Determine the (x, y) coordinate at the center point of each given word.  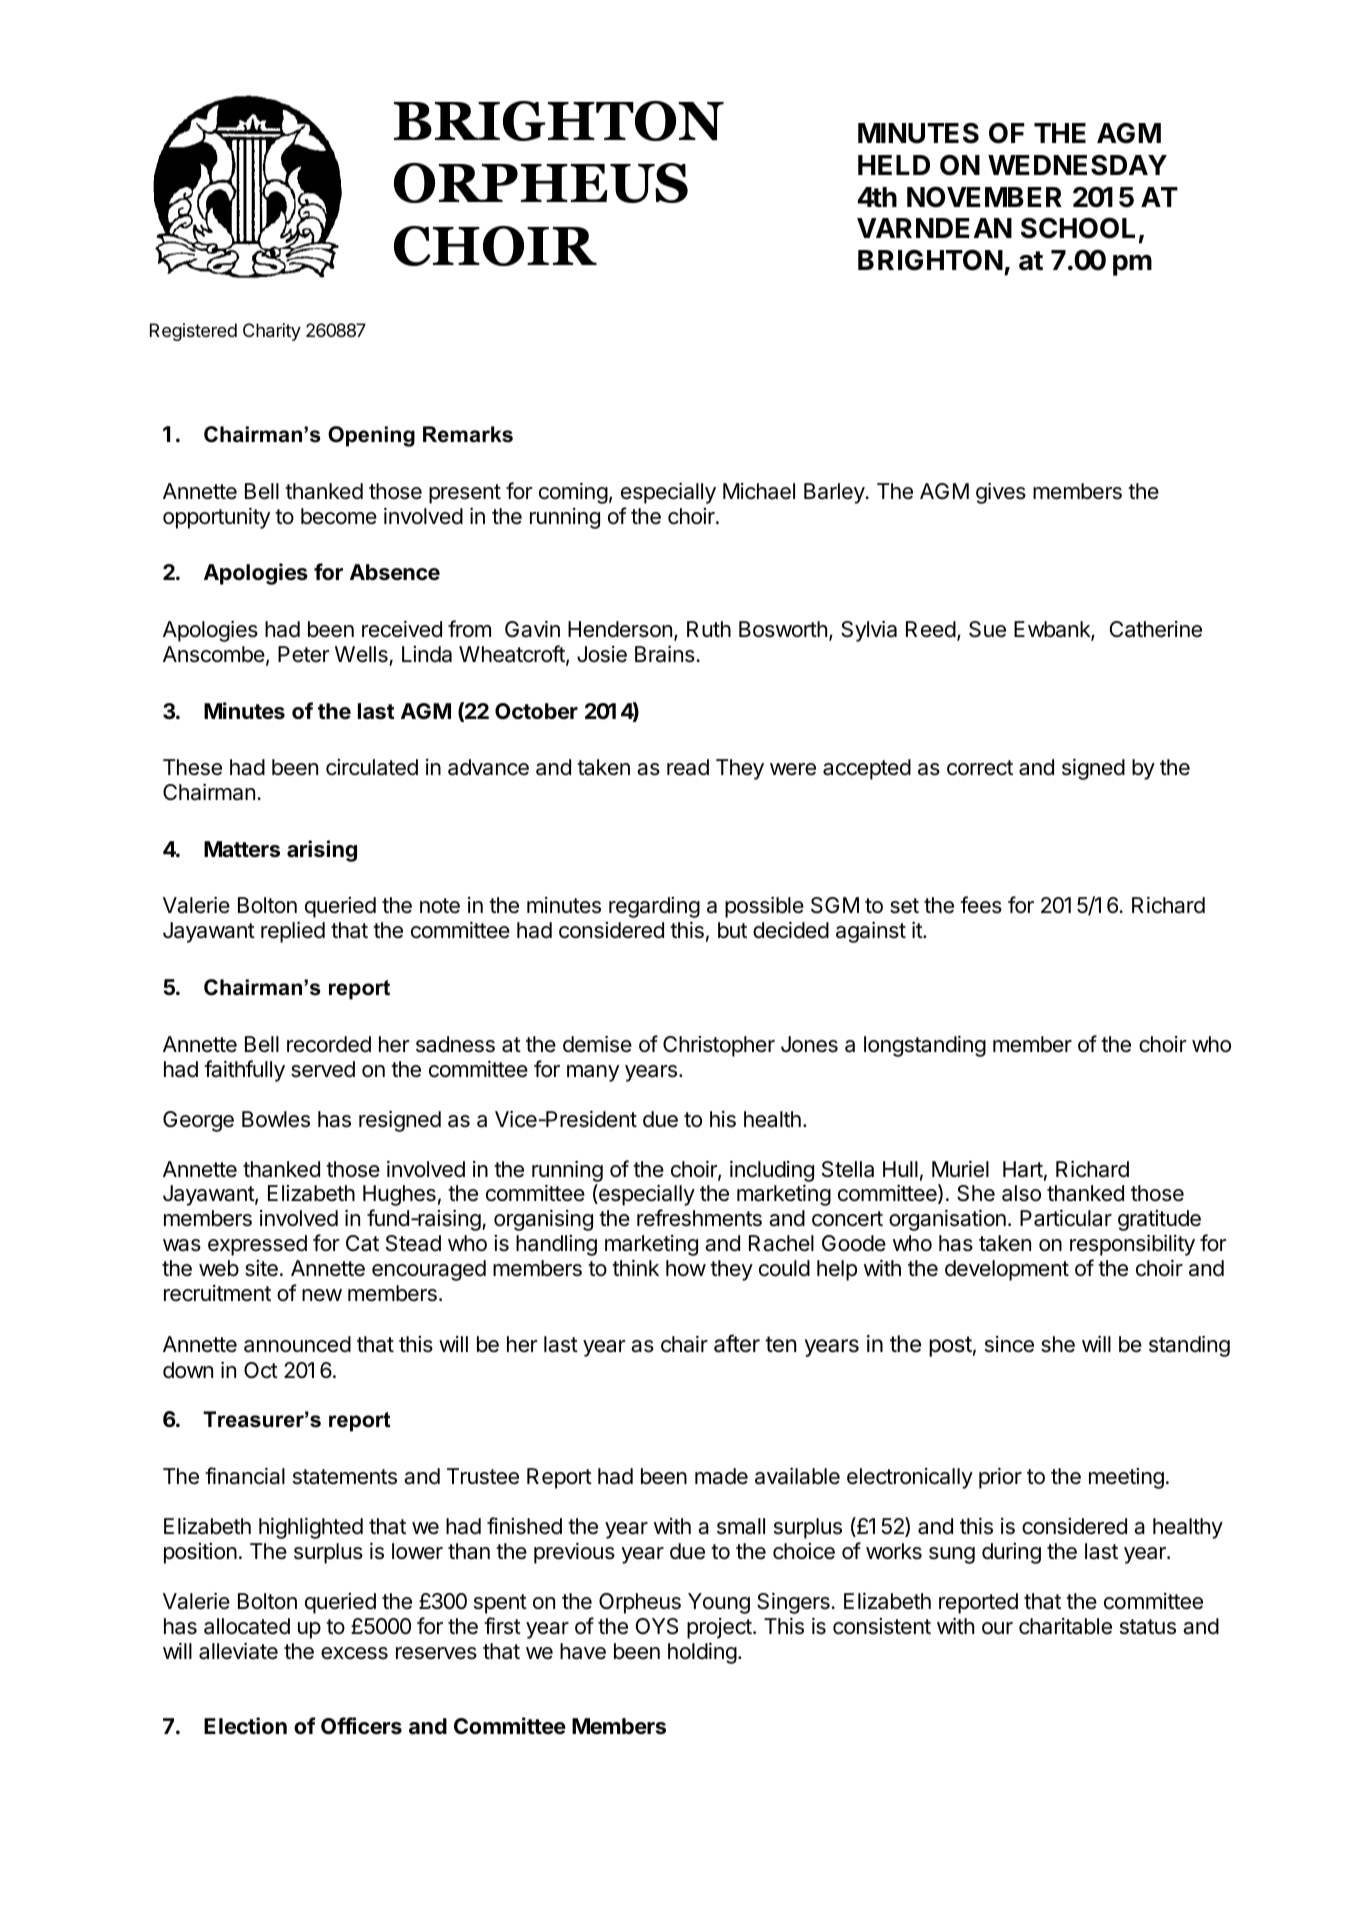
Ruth (709, 629)
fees (981, 905)
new (322, 1295)
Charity (272, 332)
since (1009, 1344)
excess (354, 1653)
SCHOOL (1078, 228)
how (686, 1268)
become (339, 516)
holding (702, 1653)
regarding (654, 907)
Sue (987, 629)
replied (293, 932)
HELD (894, 165)
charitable (1065, 1626)
